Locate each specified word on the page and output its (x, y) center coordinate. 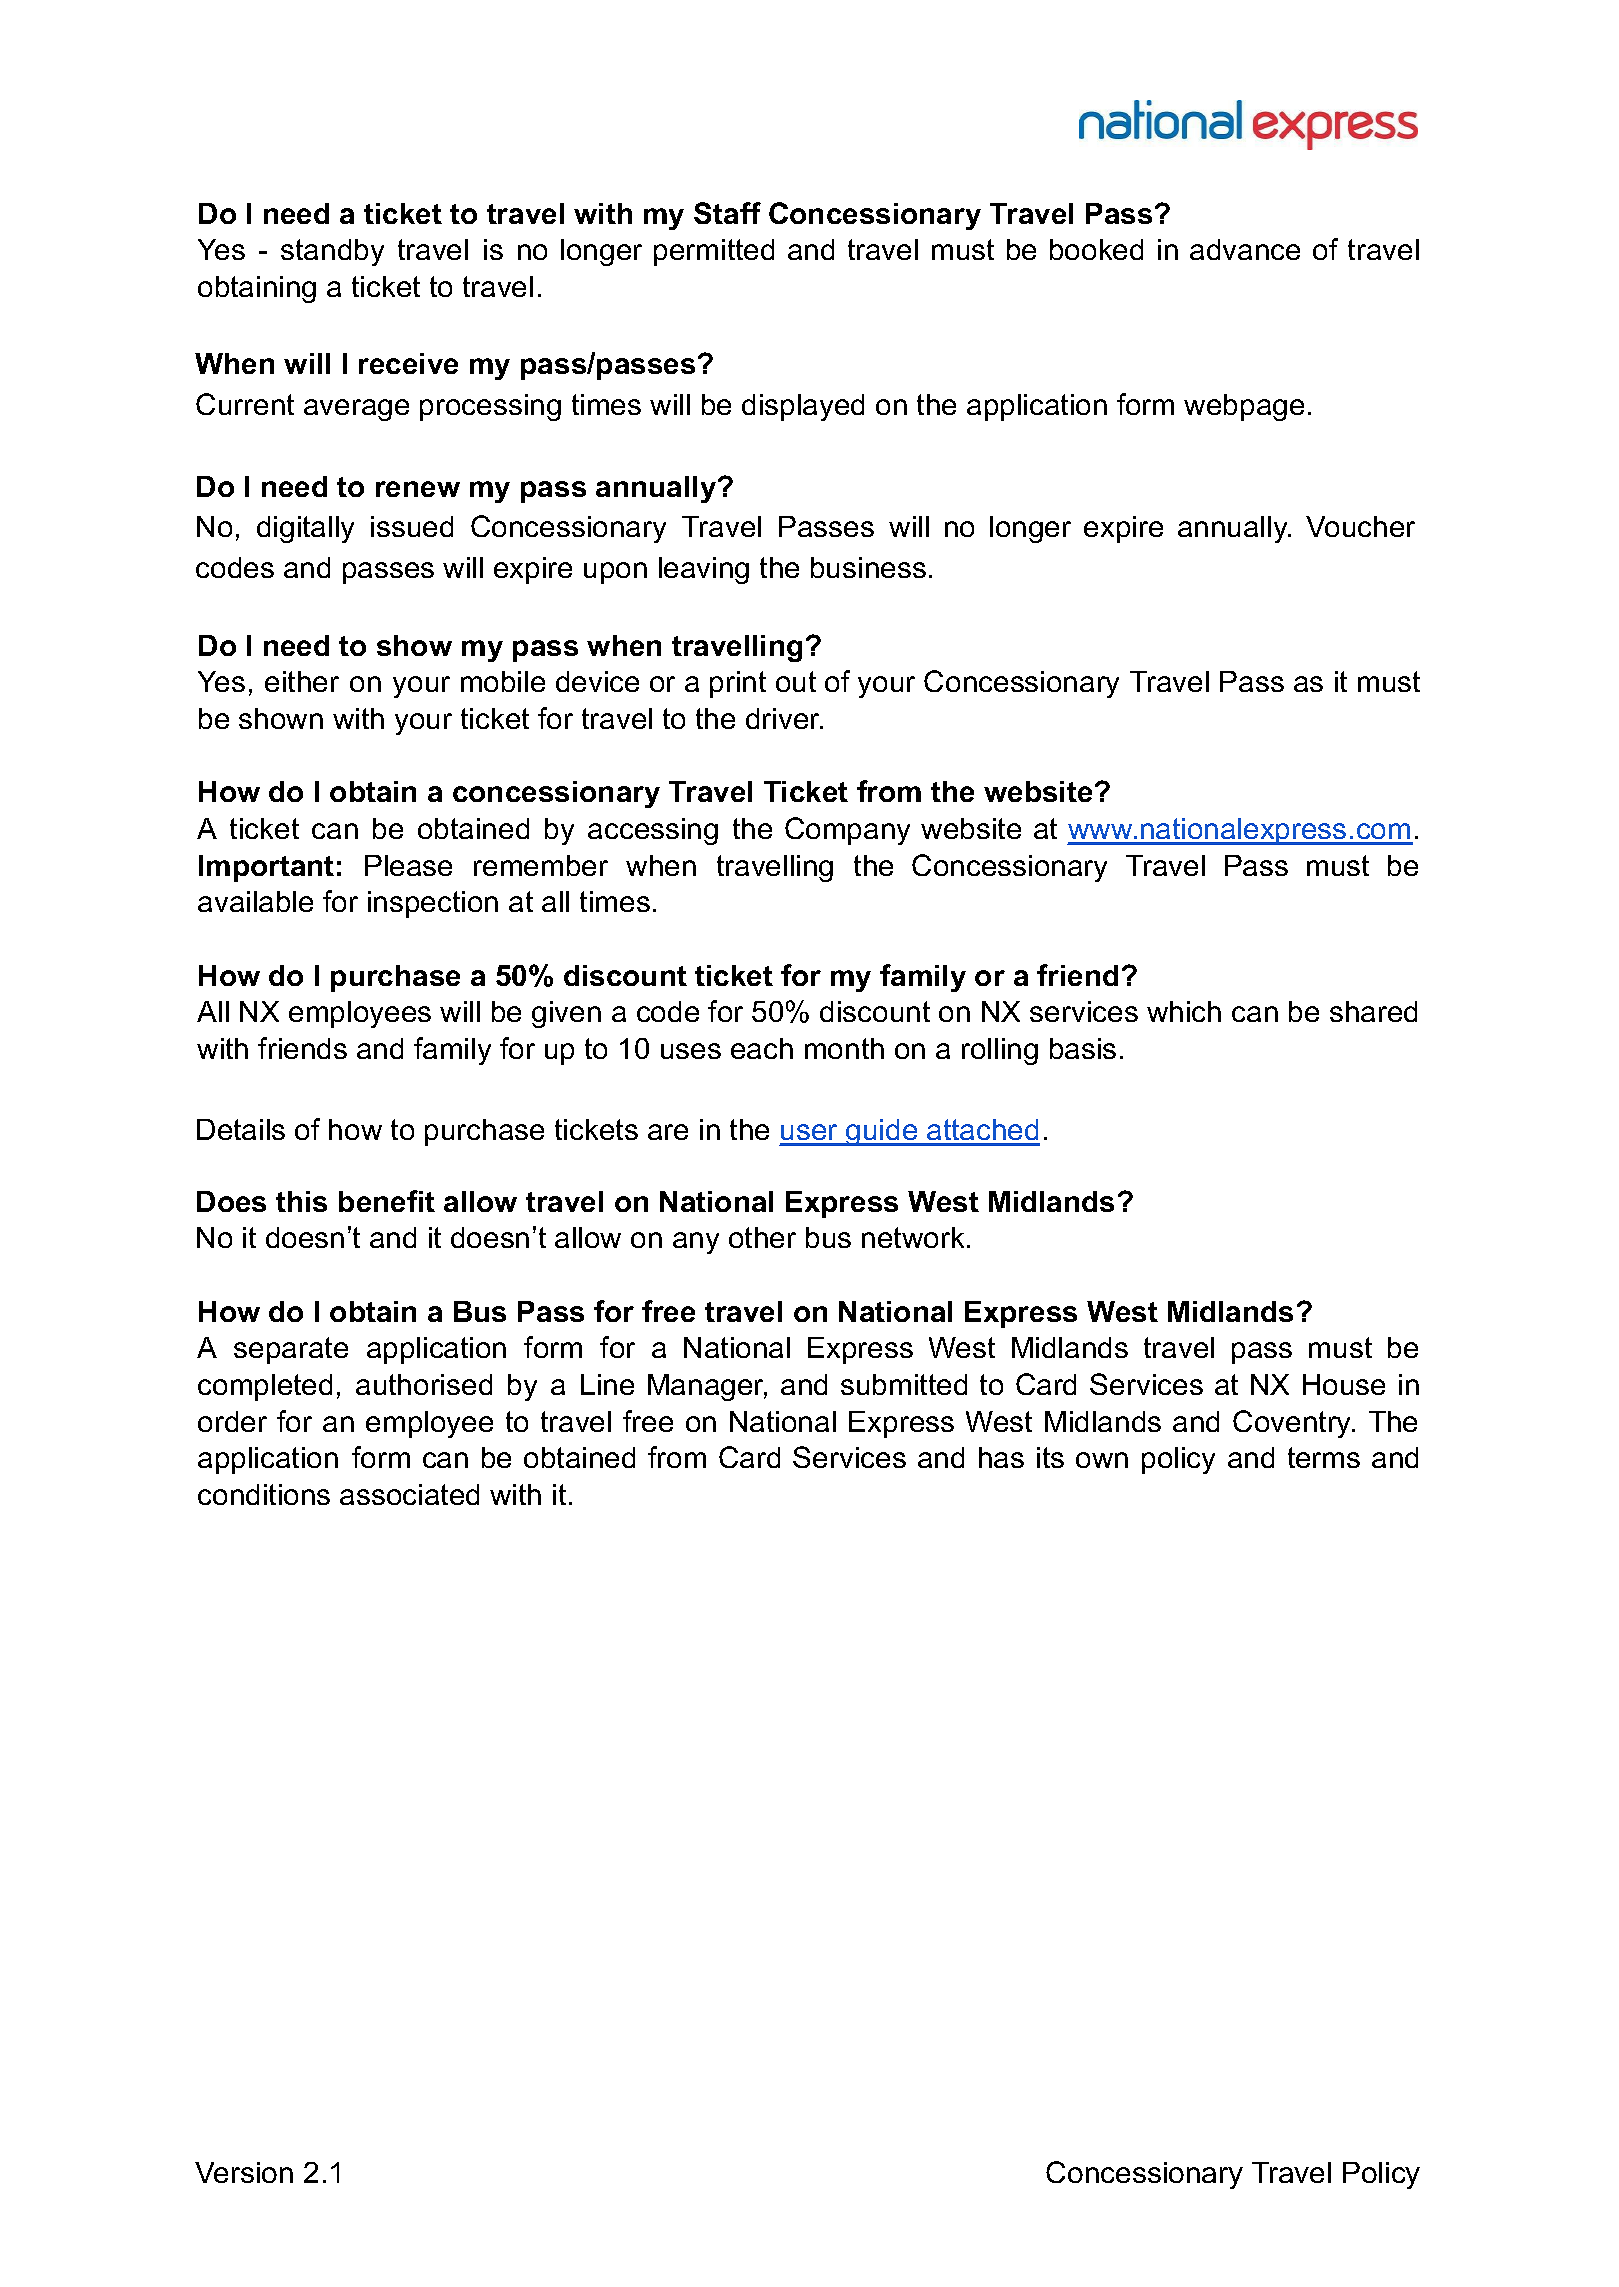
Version (244, 2172)
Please (408, 865)
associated (409, 1494)
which (1184, 1011)
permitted (714, 252)
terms (1324, 1457)
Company (847, 831)
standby (332, 252)
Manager (707, 1387)
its (1050, 1457)
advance (1245, 249)
